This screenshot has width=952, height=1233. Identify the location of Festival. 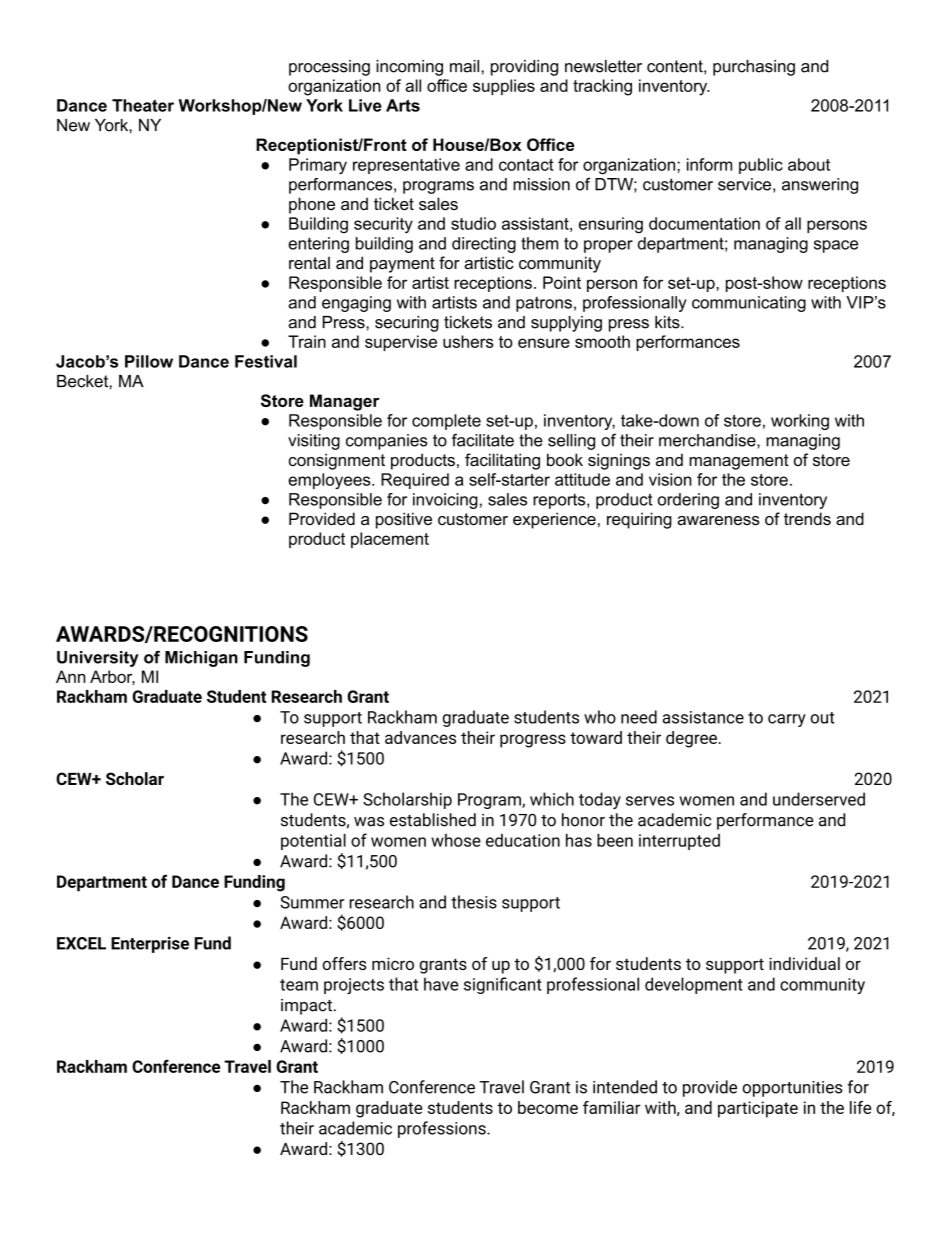
(266, 361).
